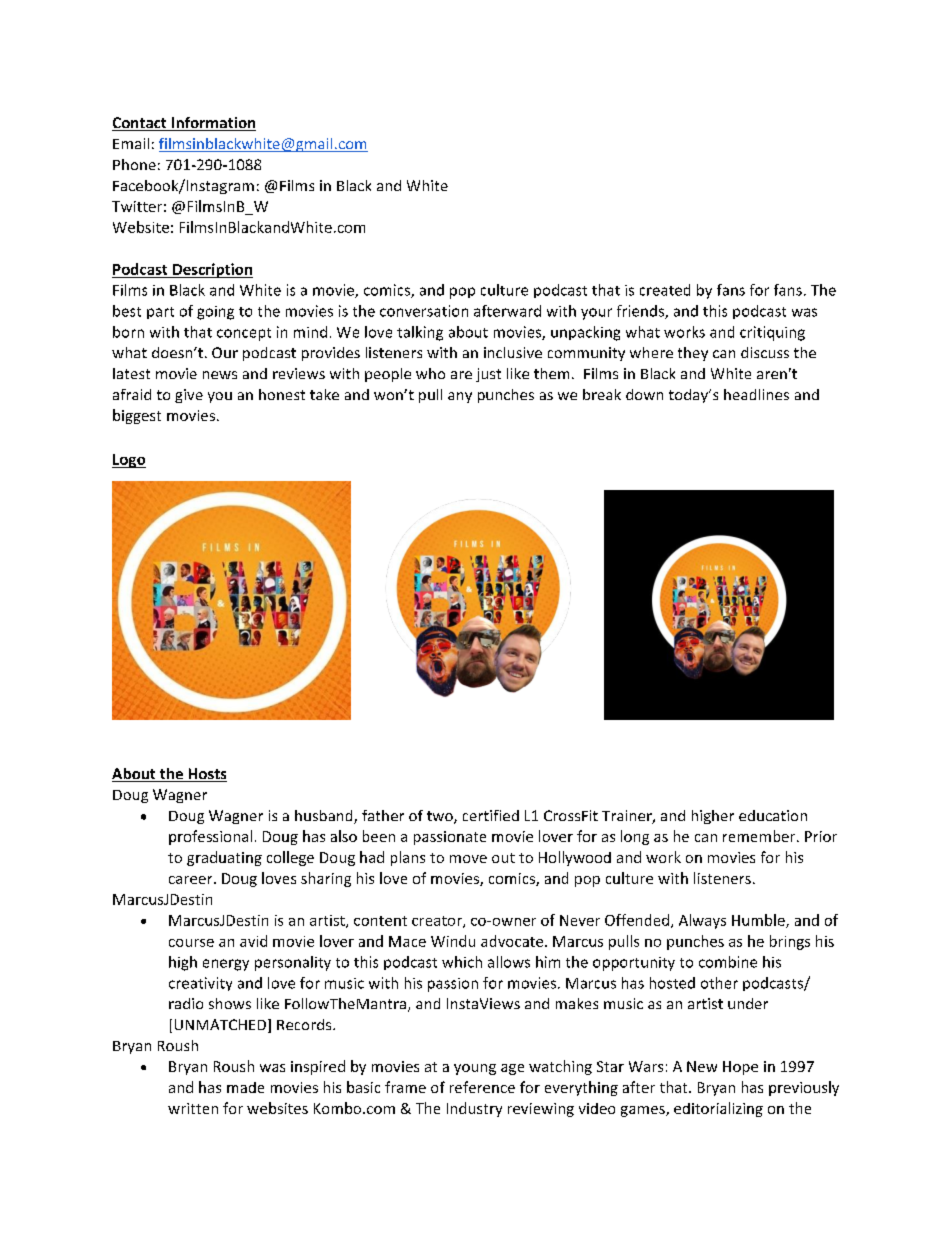 The width and height of the image is (952, 1233). I want to click on education, so click(773, 815).
